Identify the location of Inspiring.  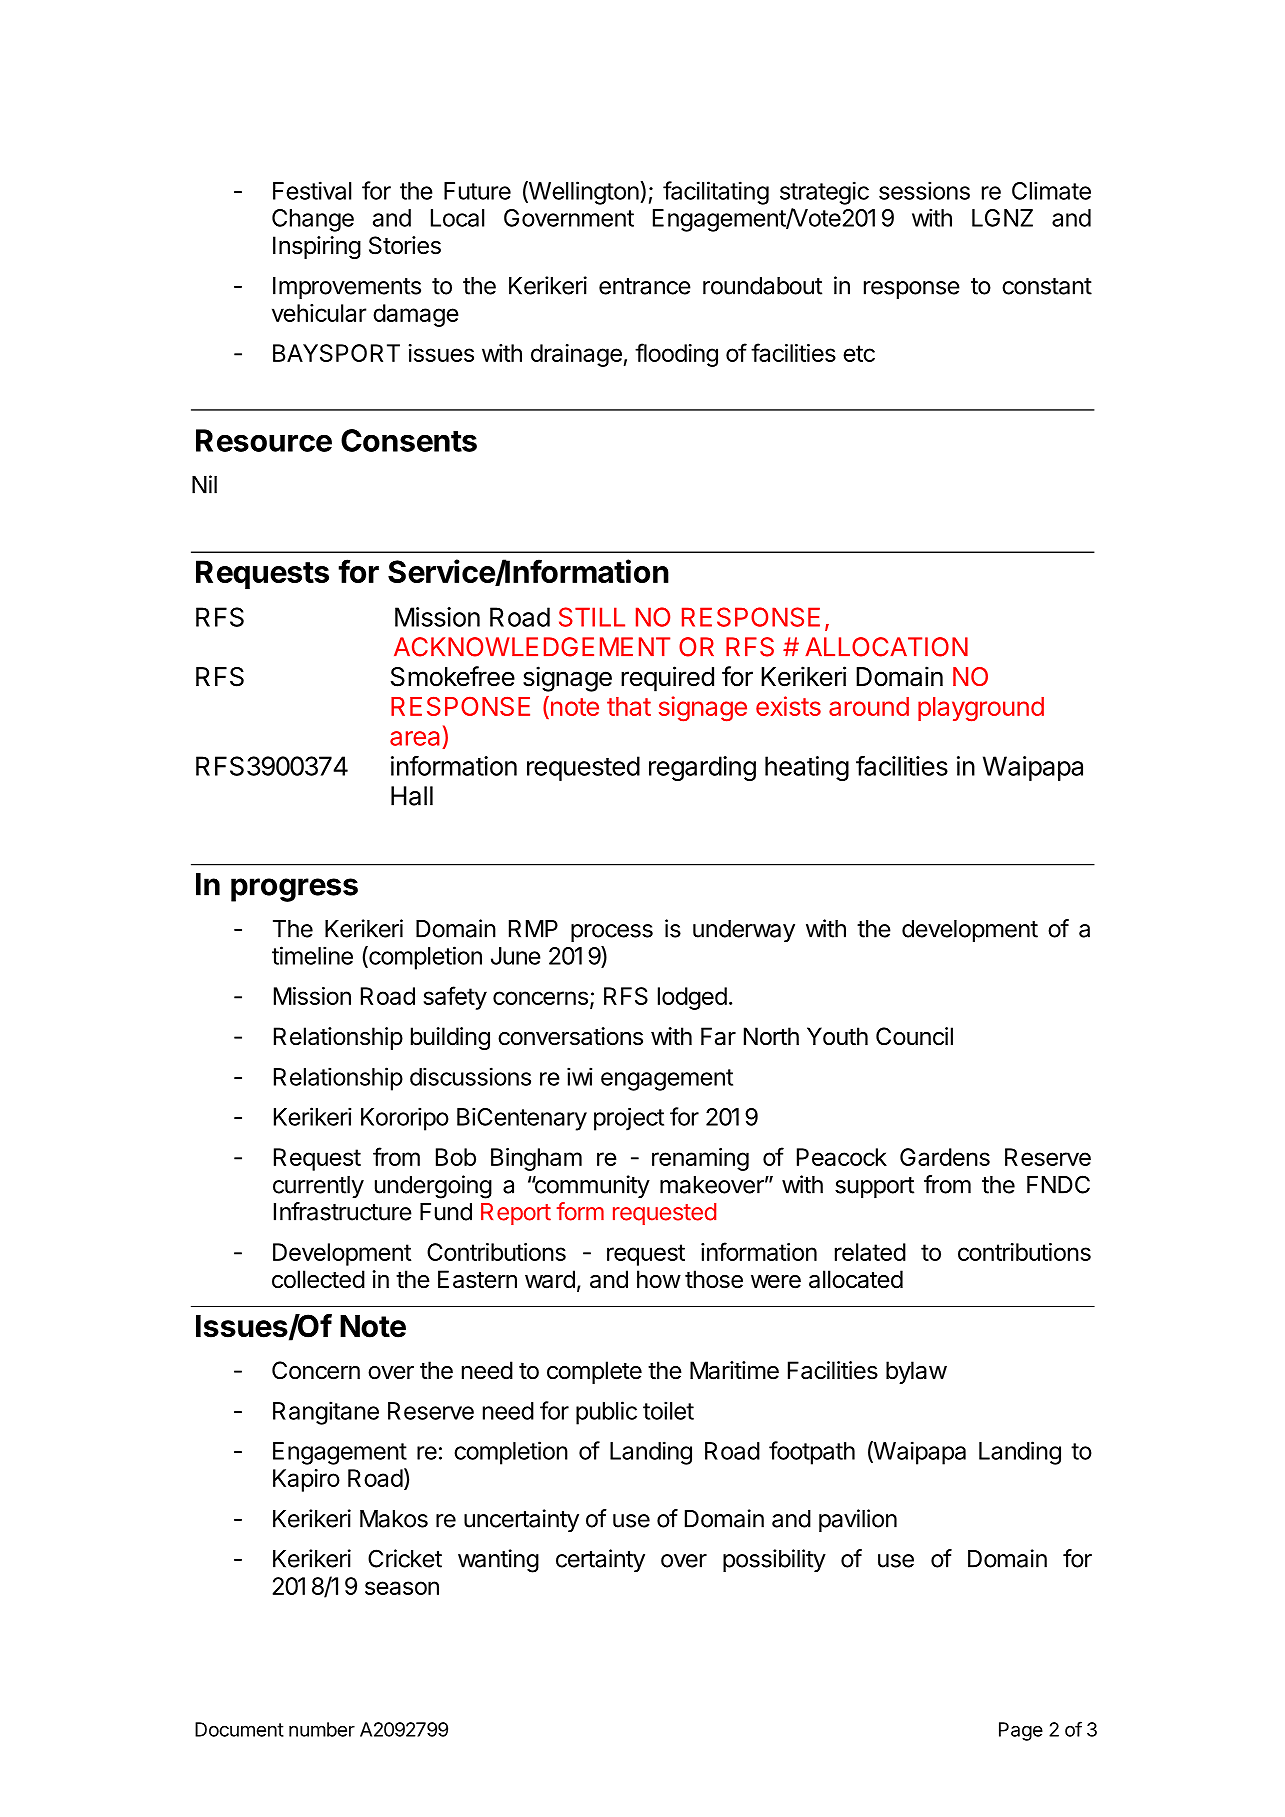
(317, 247).
